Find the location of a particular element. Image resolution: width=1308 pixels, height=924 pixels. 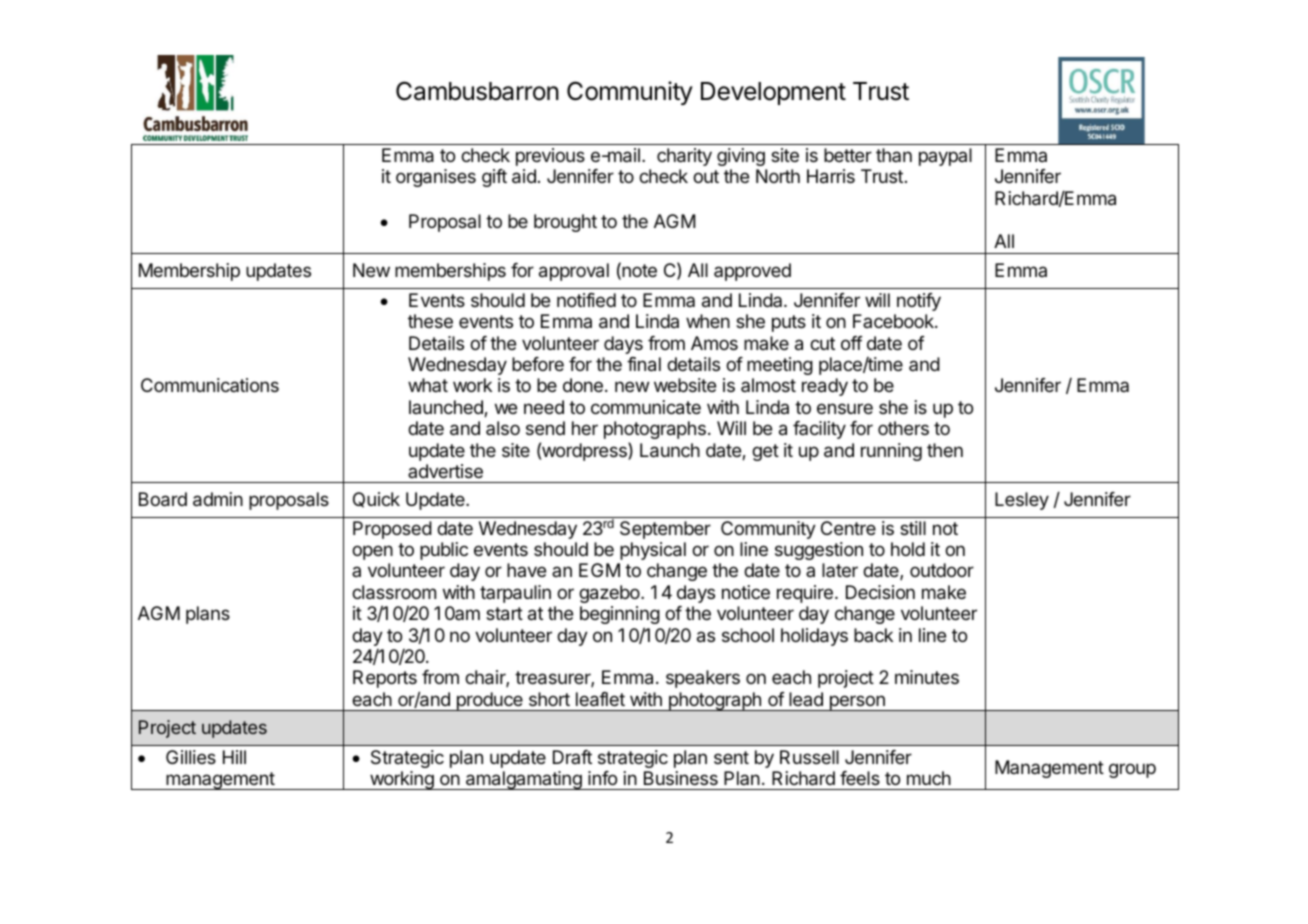

charity is located at coordinates (684, 157).
